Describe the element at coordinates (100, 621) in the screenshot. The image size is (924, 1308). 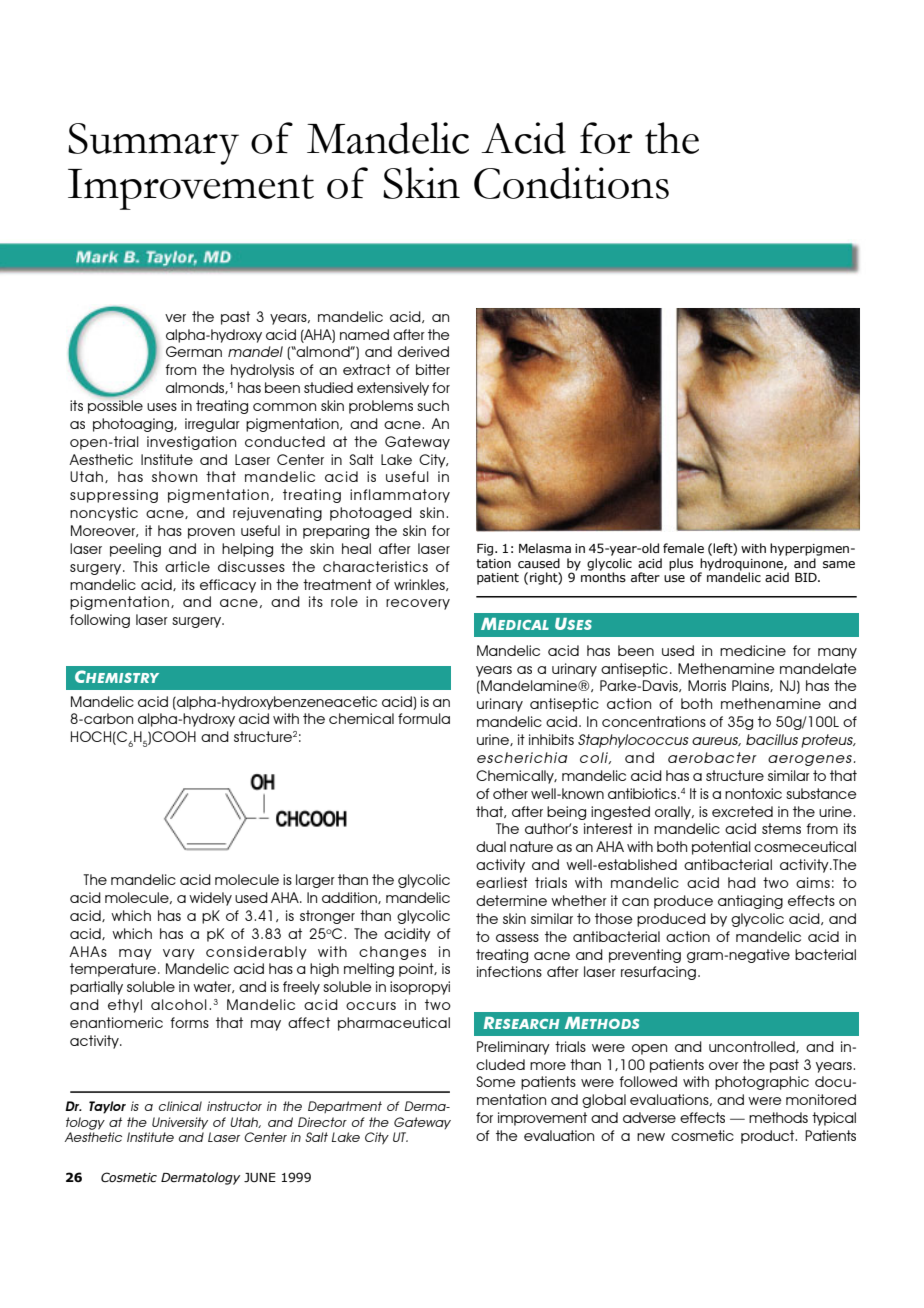
I see `following` at that location.
